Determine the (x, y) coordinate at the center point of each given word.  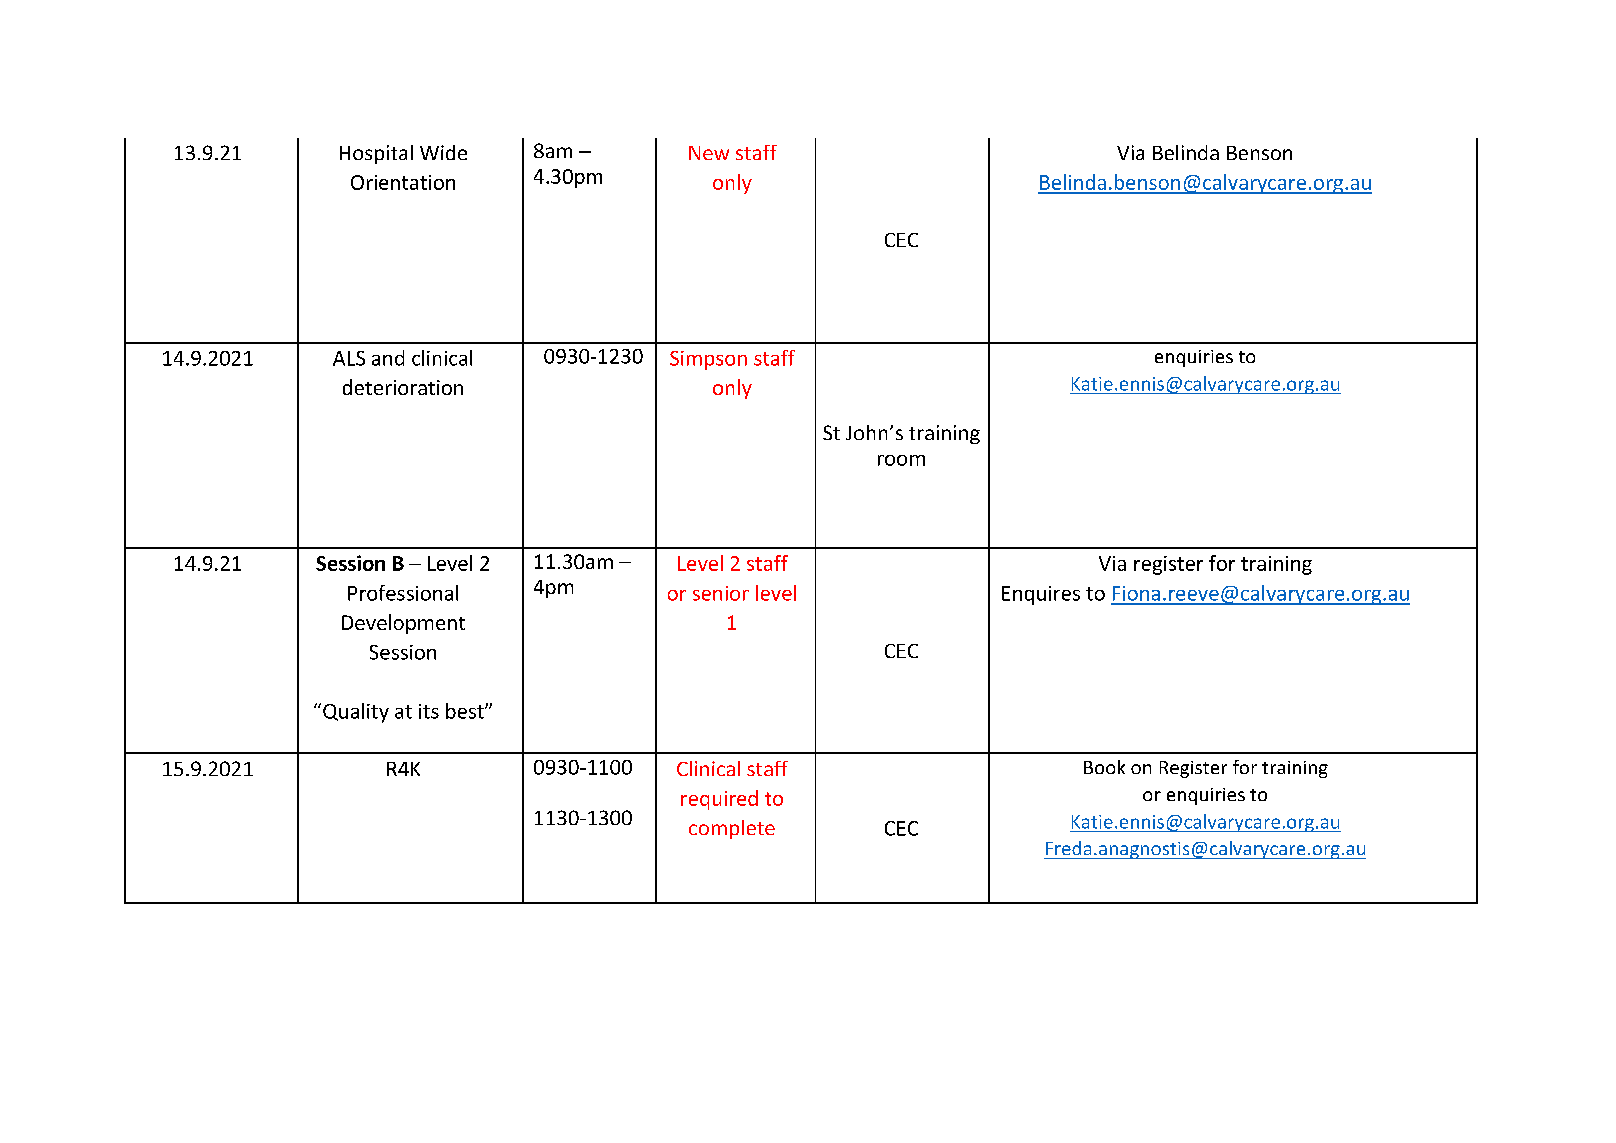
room (901, 460)
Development (403, 624)
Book (1104, 767)
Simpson (708, 360)
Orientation (403, 182)
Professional (403, 593)
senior (721, 593)
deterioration (403, 387)
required (719, 800)
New (709, 153)
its (429, 711)
